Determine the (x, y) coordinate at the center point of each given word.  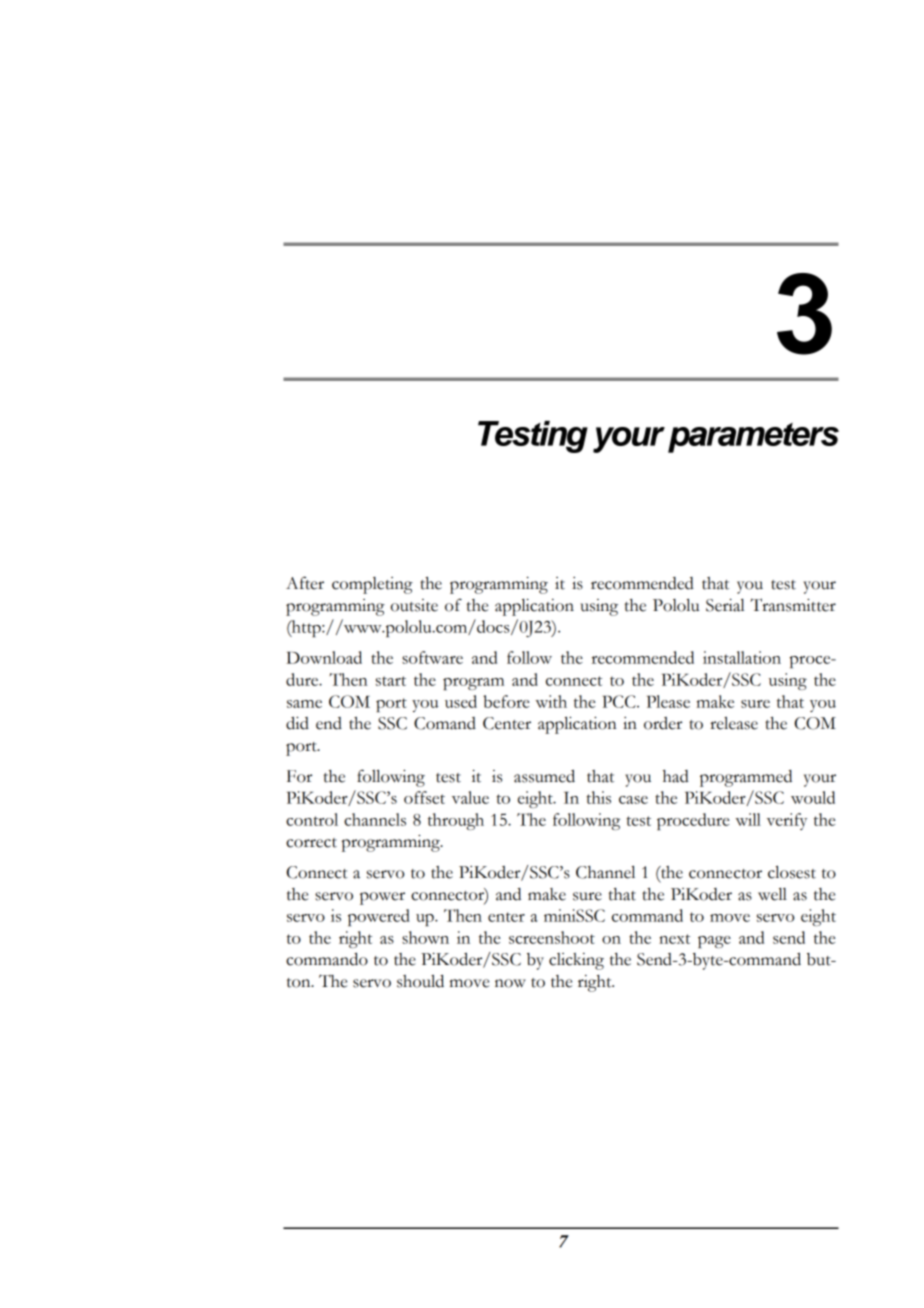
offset (424, 797)
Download (324, 657)
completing (372, 585)
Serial (725, 605)
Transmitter (793, 605)
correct (311, 843)
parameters (753, 438)
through (456, 821)
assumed (544, 776)
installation (742, 657)
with (551, 701)
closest (792, 872)
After (305, 583)
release (734, 723)
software (432, 657)
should (420, 981)
